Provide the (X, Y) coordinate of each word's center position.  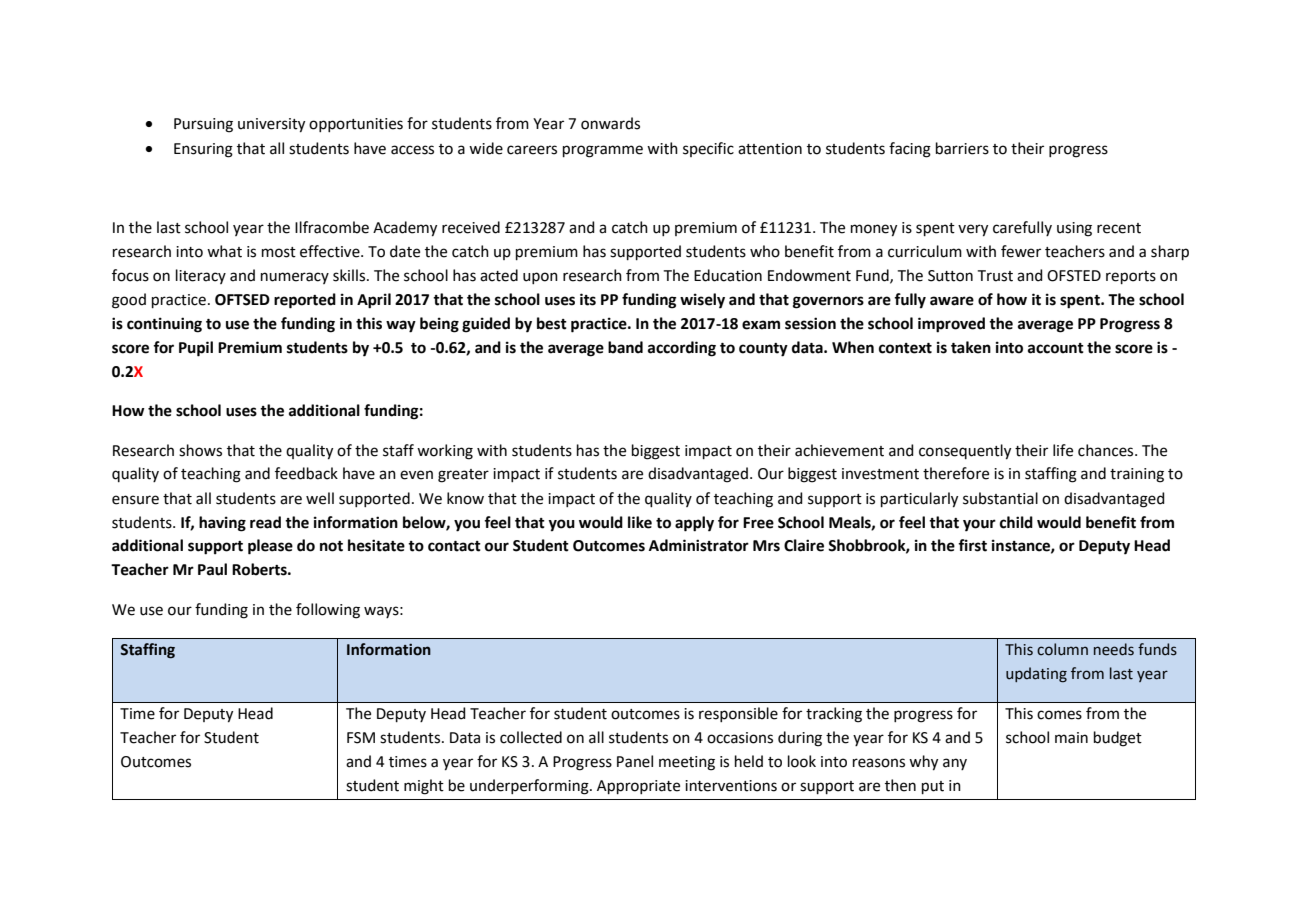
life (1063, 450)
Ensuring (203, 150)
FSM (361, 738)
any (955, 764)
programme (603, 151)
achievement (839, 450)
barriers (962, 148)
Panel (635, 761)
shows (200, 450)
